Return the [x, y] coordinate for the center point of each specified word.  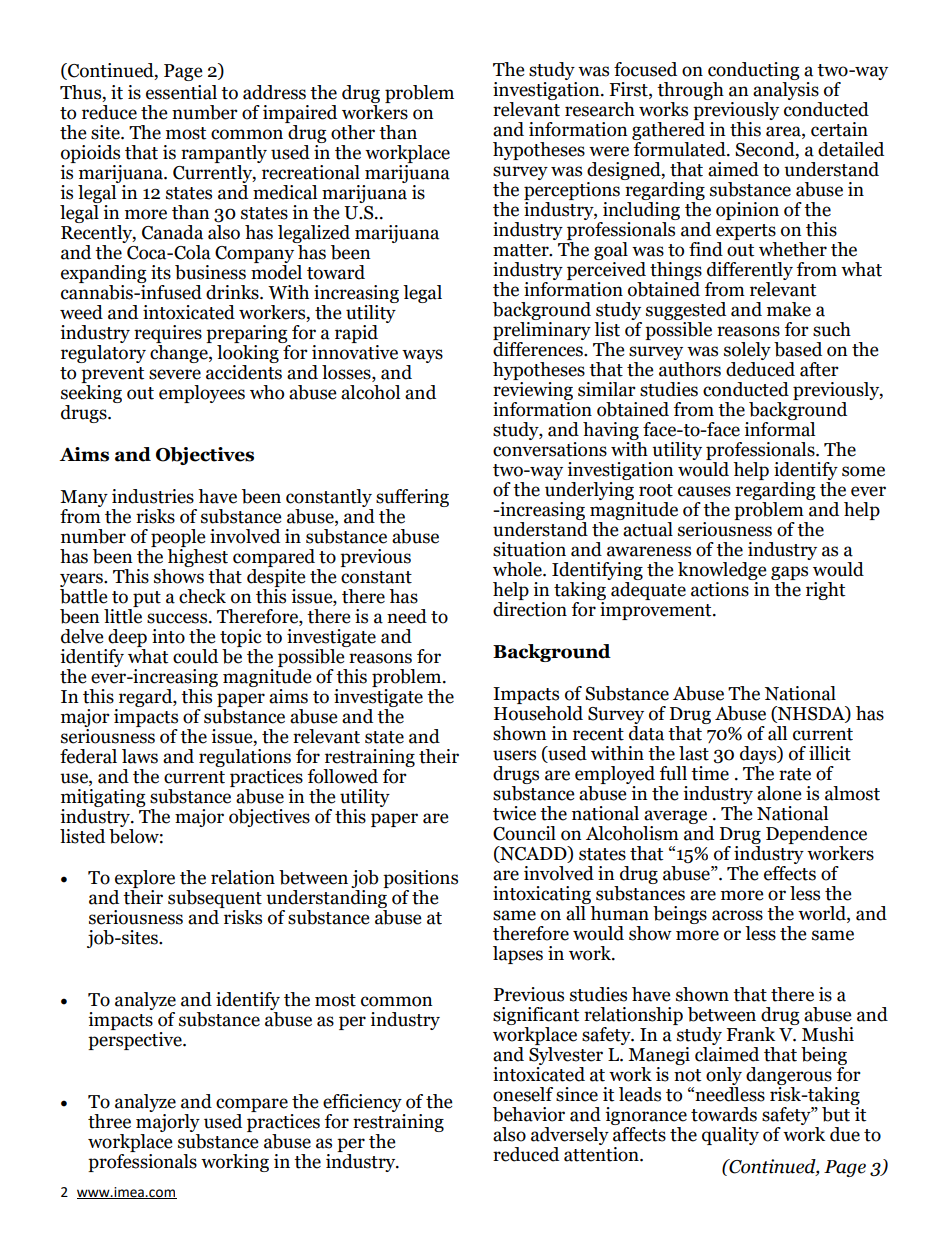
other [353, 132]
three [109, 1121]
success [178, 618]
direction [530, 609]
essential [181, 92]
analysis [787, 92]
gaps [789, 574]
